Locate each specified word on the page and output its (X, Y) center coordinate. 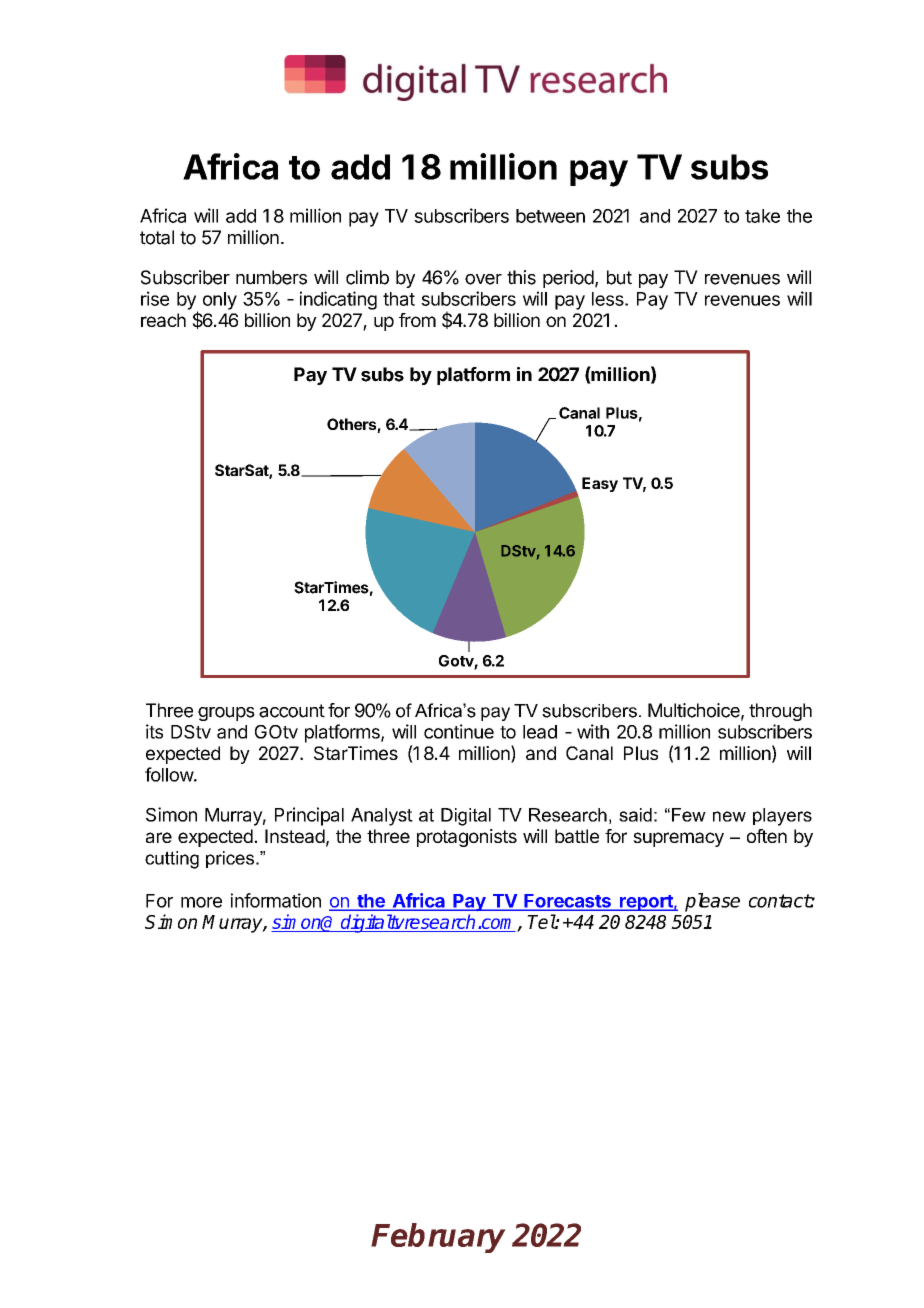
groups (226, 714)
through (780, 712)
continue (459, 731)
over (483, 279)
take (762, 216)
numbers (271, 277)
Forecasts (567, 902)
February (438, 1238)
